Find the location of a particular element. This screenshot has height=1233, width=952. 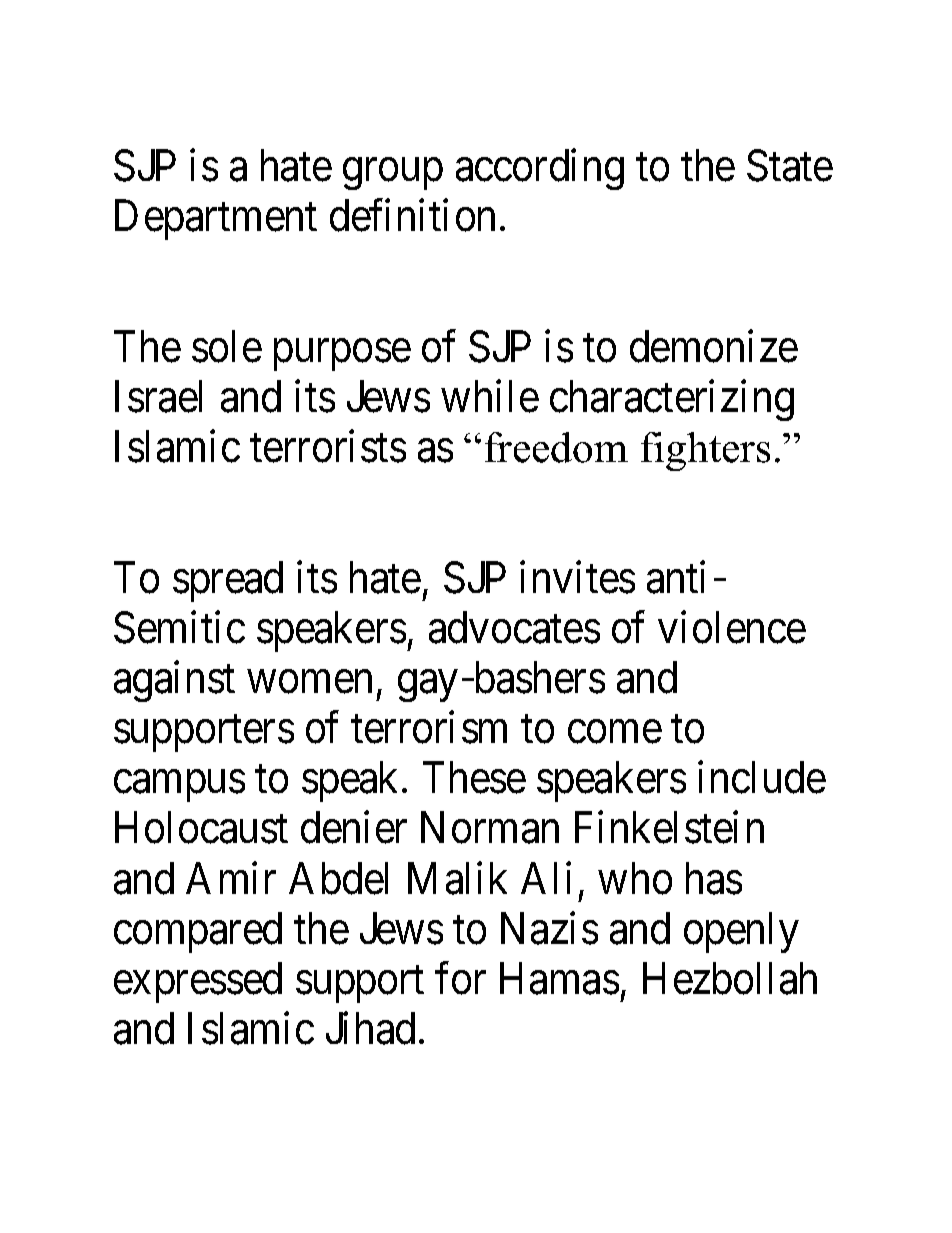

characterizing is located at coordinates (672, 400).
